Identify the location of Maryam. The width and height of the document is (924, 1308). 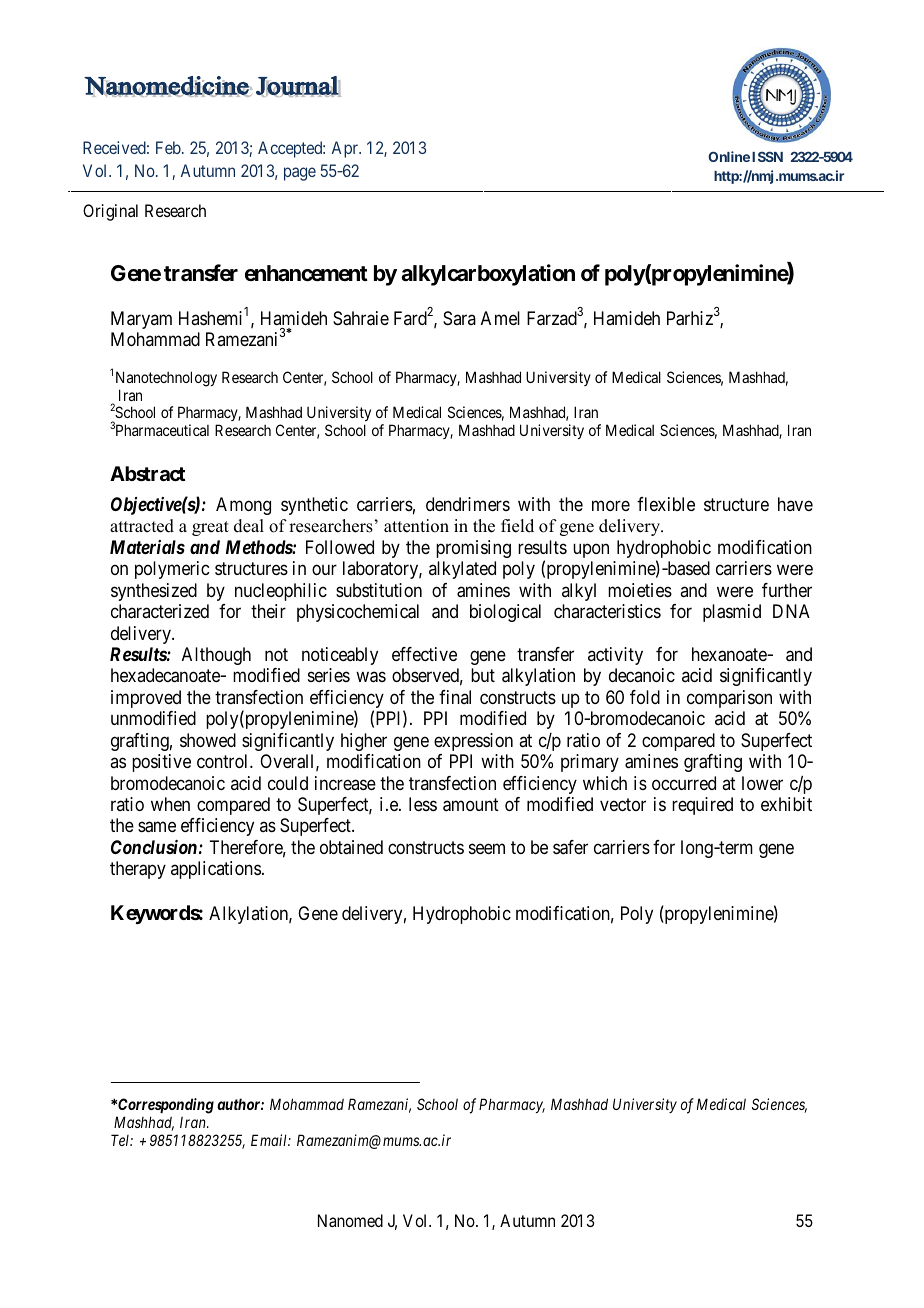
(141, 320).
